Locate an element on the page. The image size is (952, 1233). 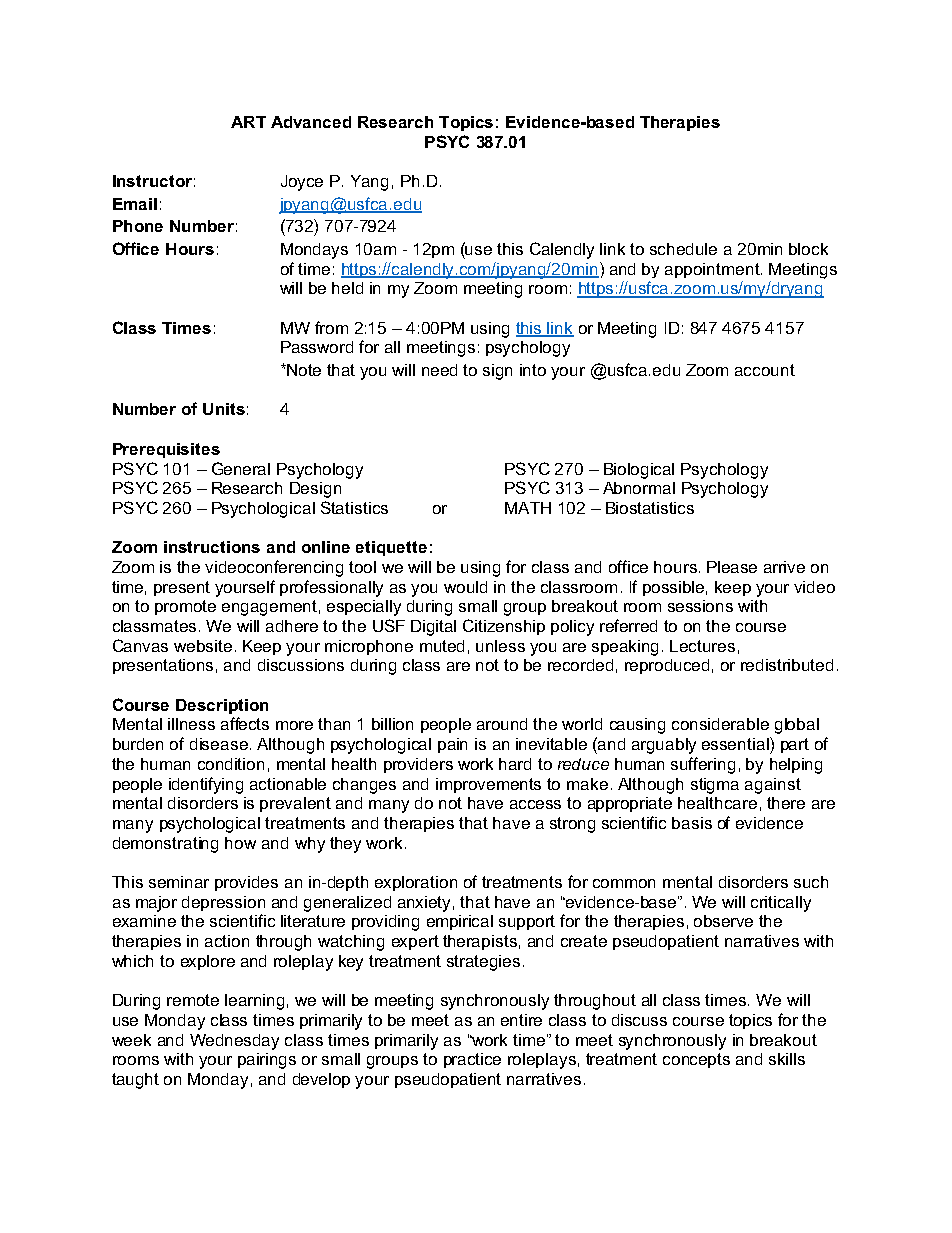
Advanced is located at coordinates (311, 122).
